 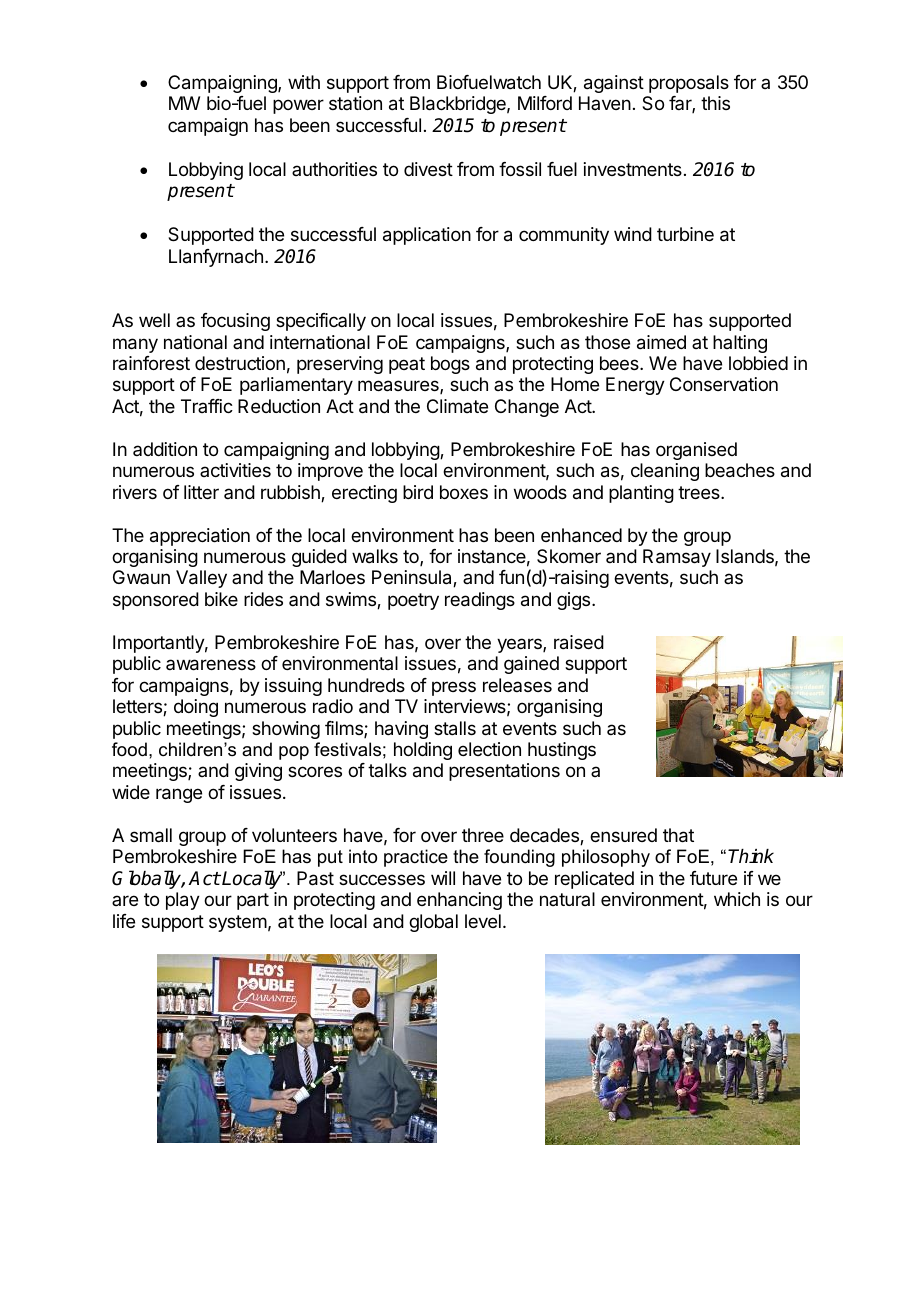 What do you see at coordinates (298, 106) in the screenshot?
I see `power` at bounding box center [298, 106].
